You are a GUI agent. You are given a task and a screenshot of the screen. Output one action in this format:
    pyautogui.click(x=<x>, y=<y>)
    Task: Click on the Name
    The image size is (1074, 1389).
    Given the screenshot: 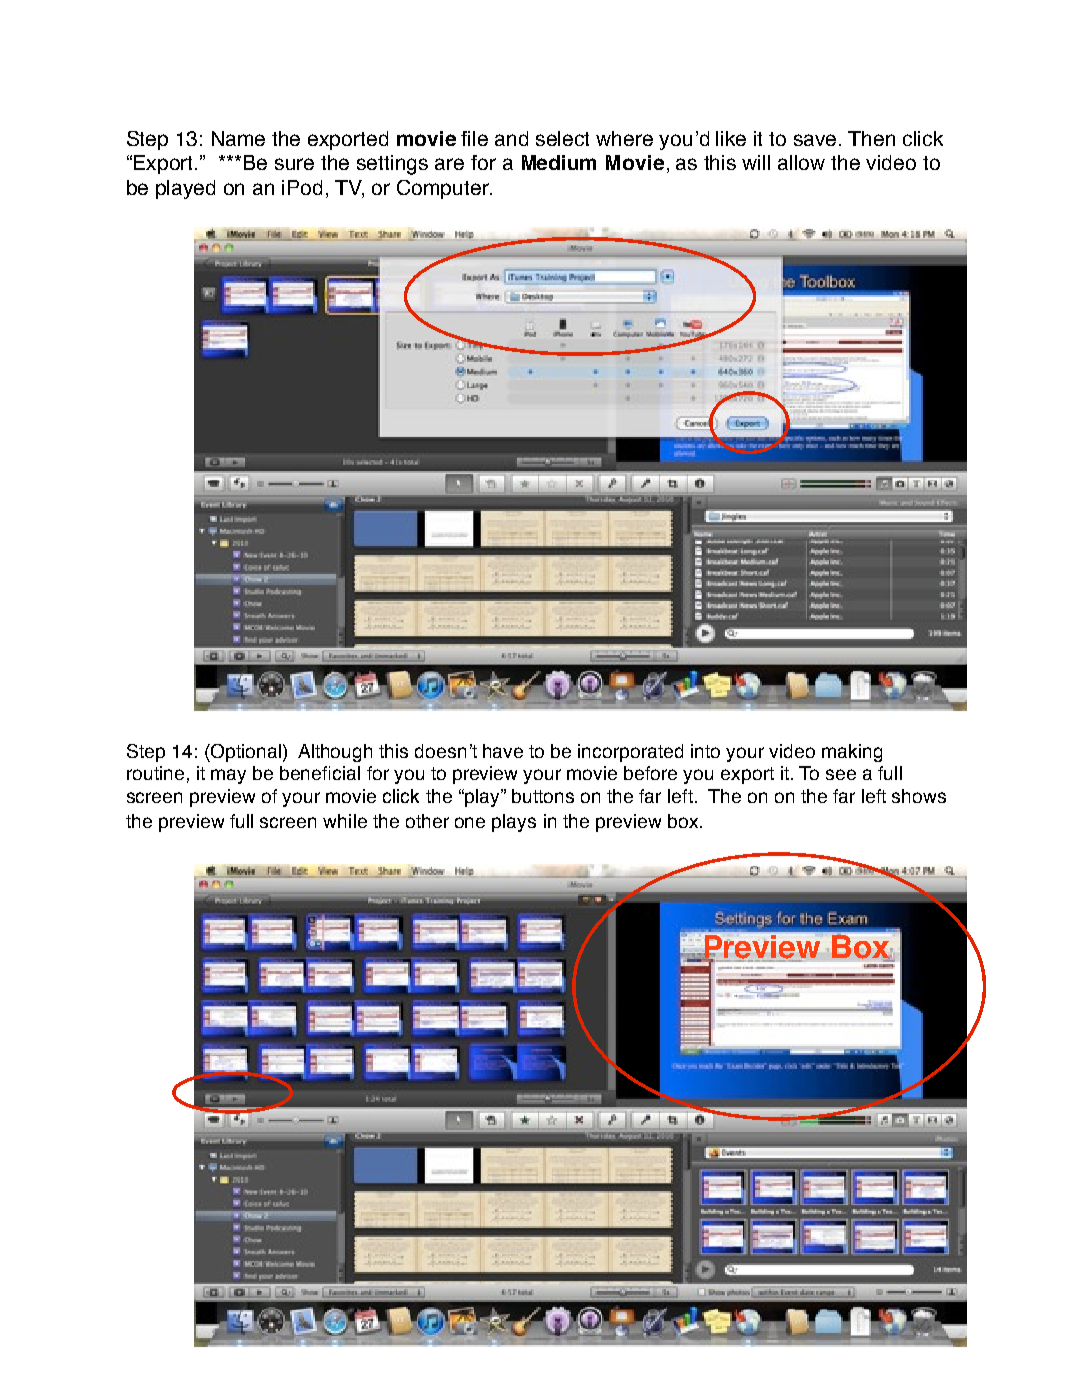 What is the action you would take?
    pyautogui.click(x=238, y=138)
